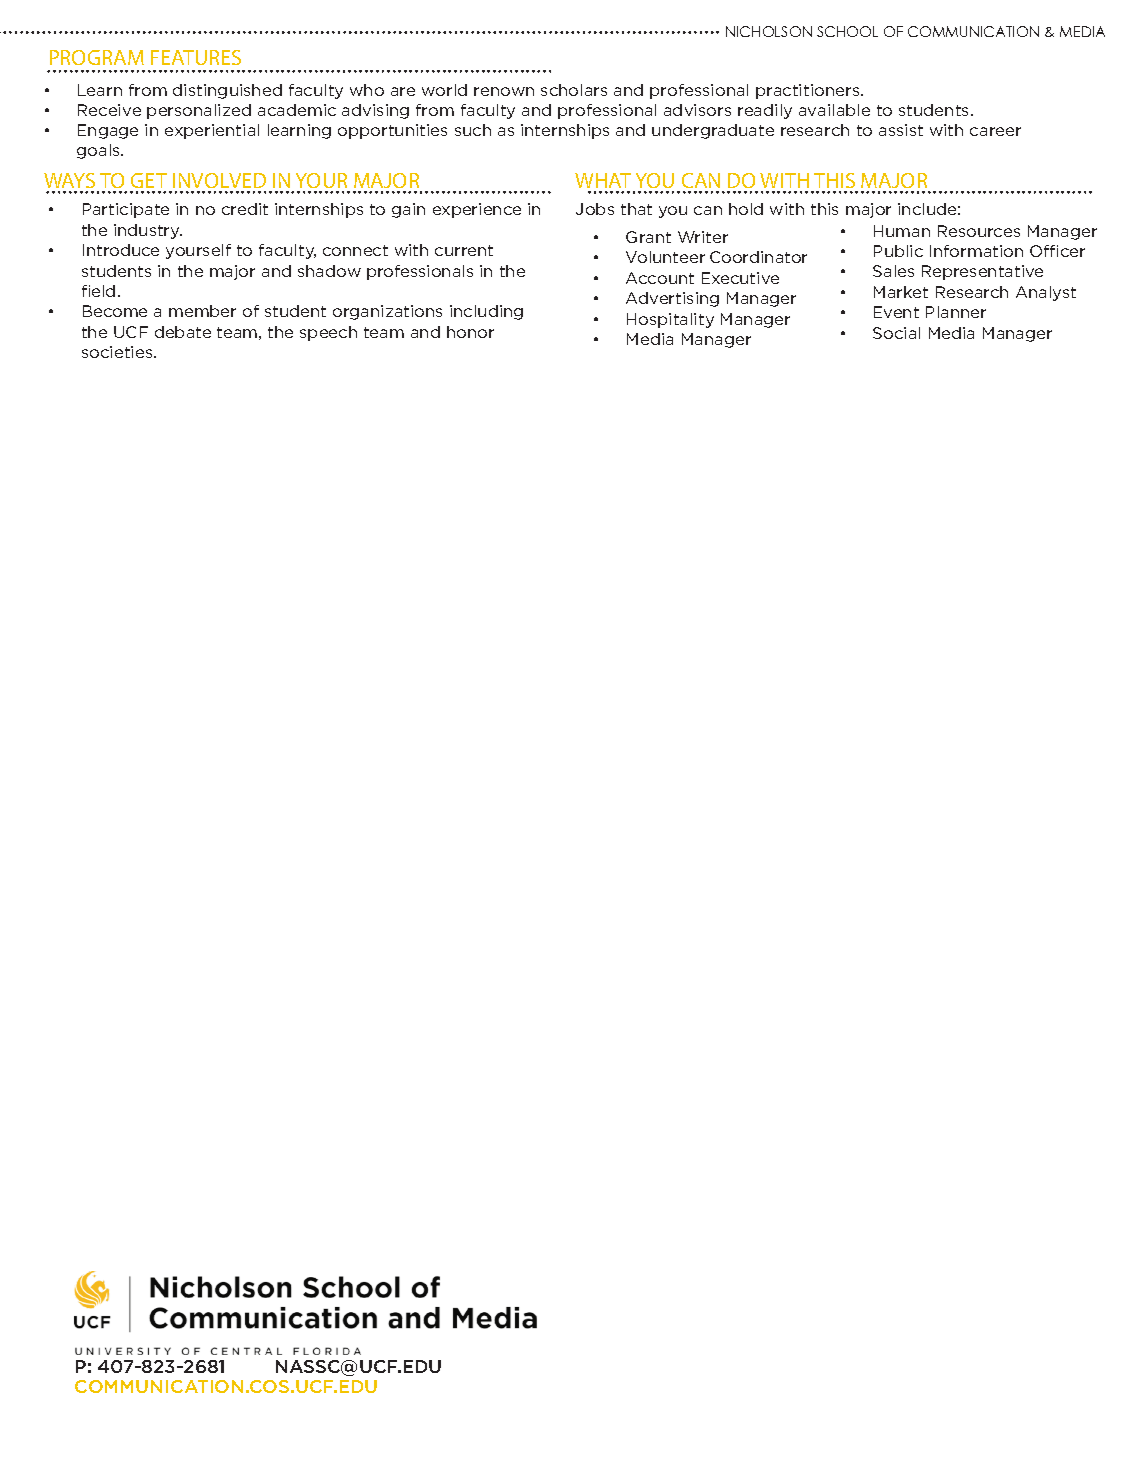 The height and width of the screenshot is (1466, 1133). I want to click on Grant, so click(648, 237).
